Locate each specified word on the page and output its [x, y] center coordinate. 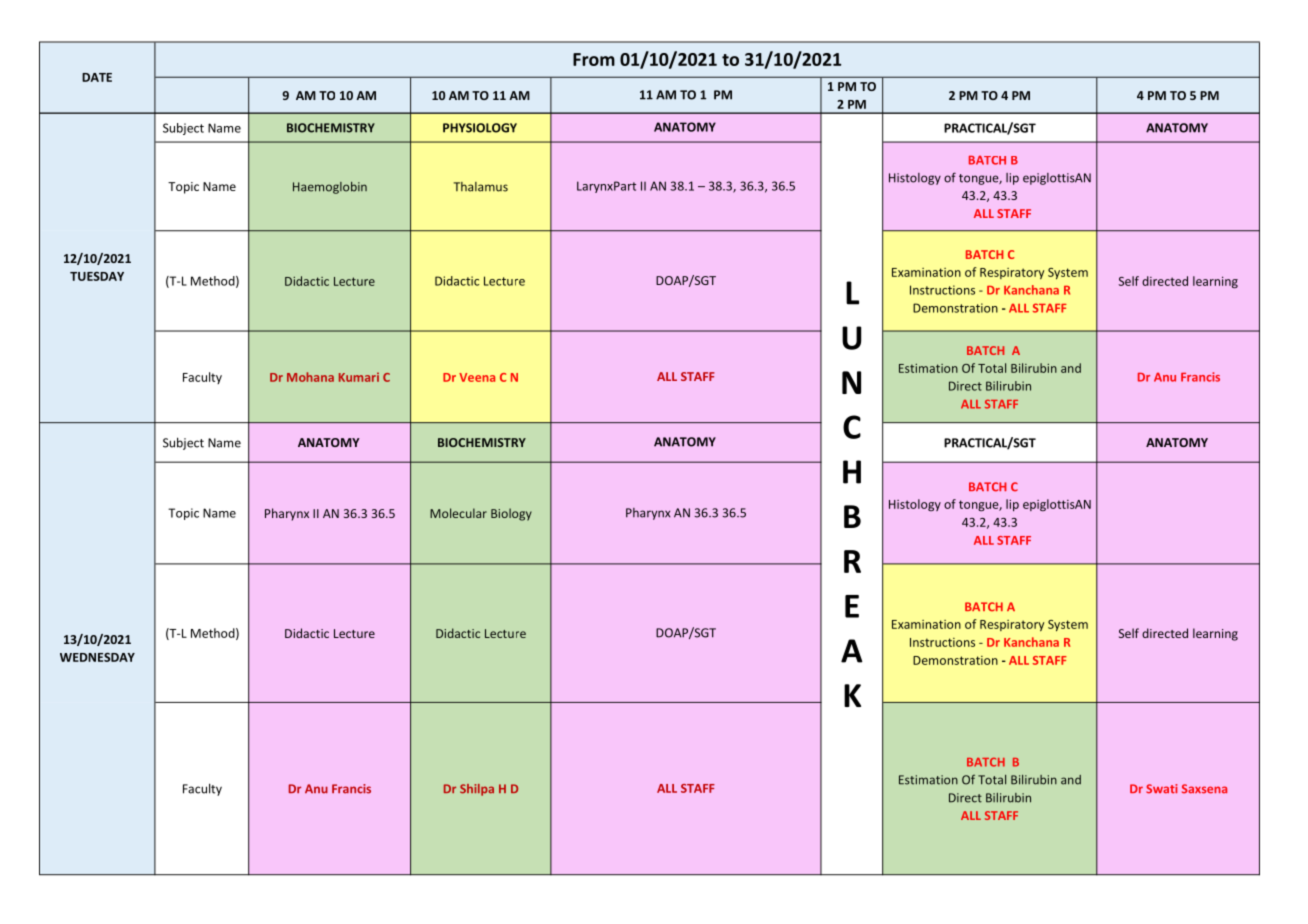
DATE [97, 77]
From [594, 59]
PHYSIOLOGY [480, 128]
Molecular [458, 513]
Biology [511, 514]
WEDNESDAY [97, 657]
